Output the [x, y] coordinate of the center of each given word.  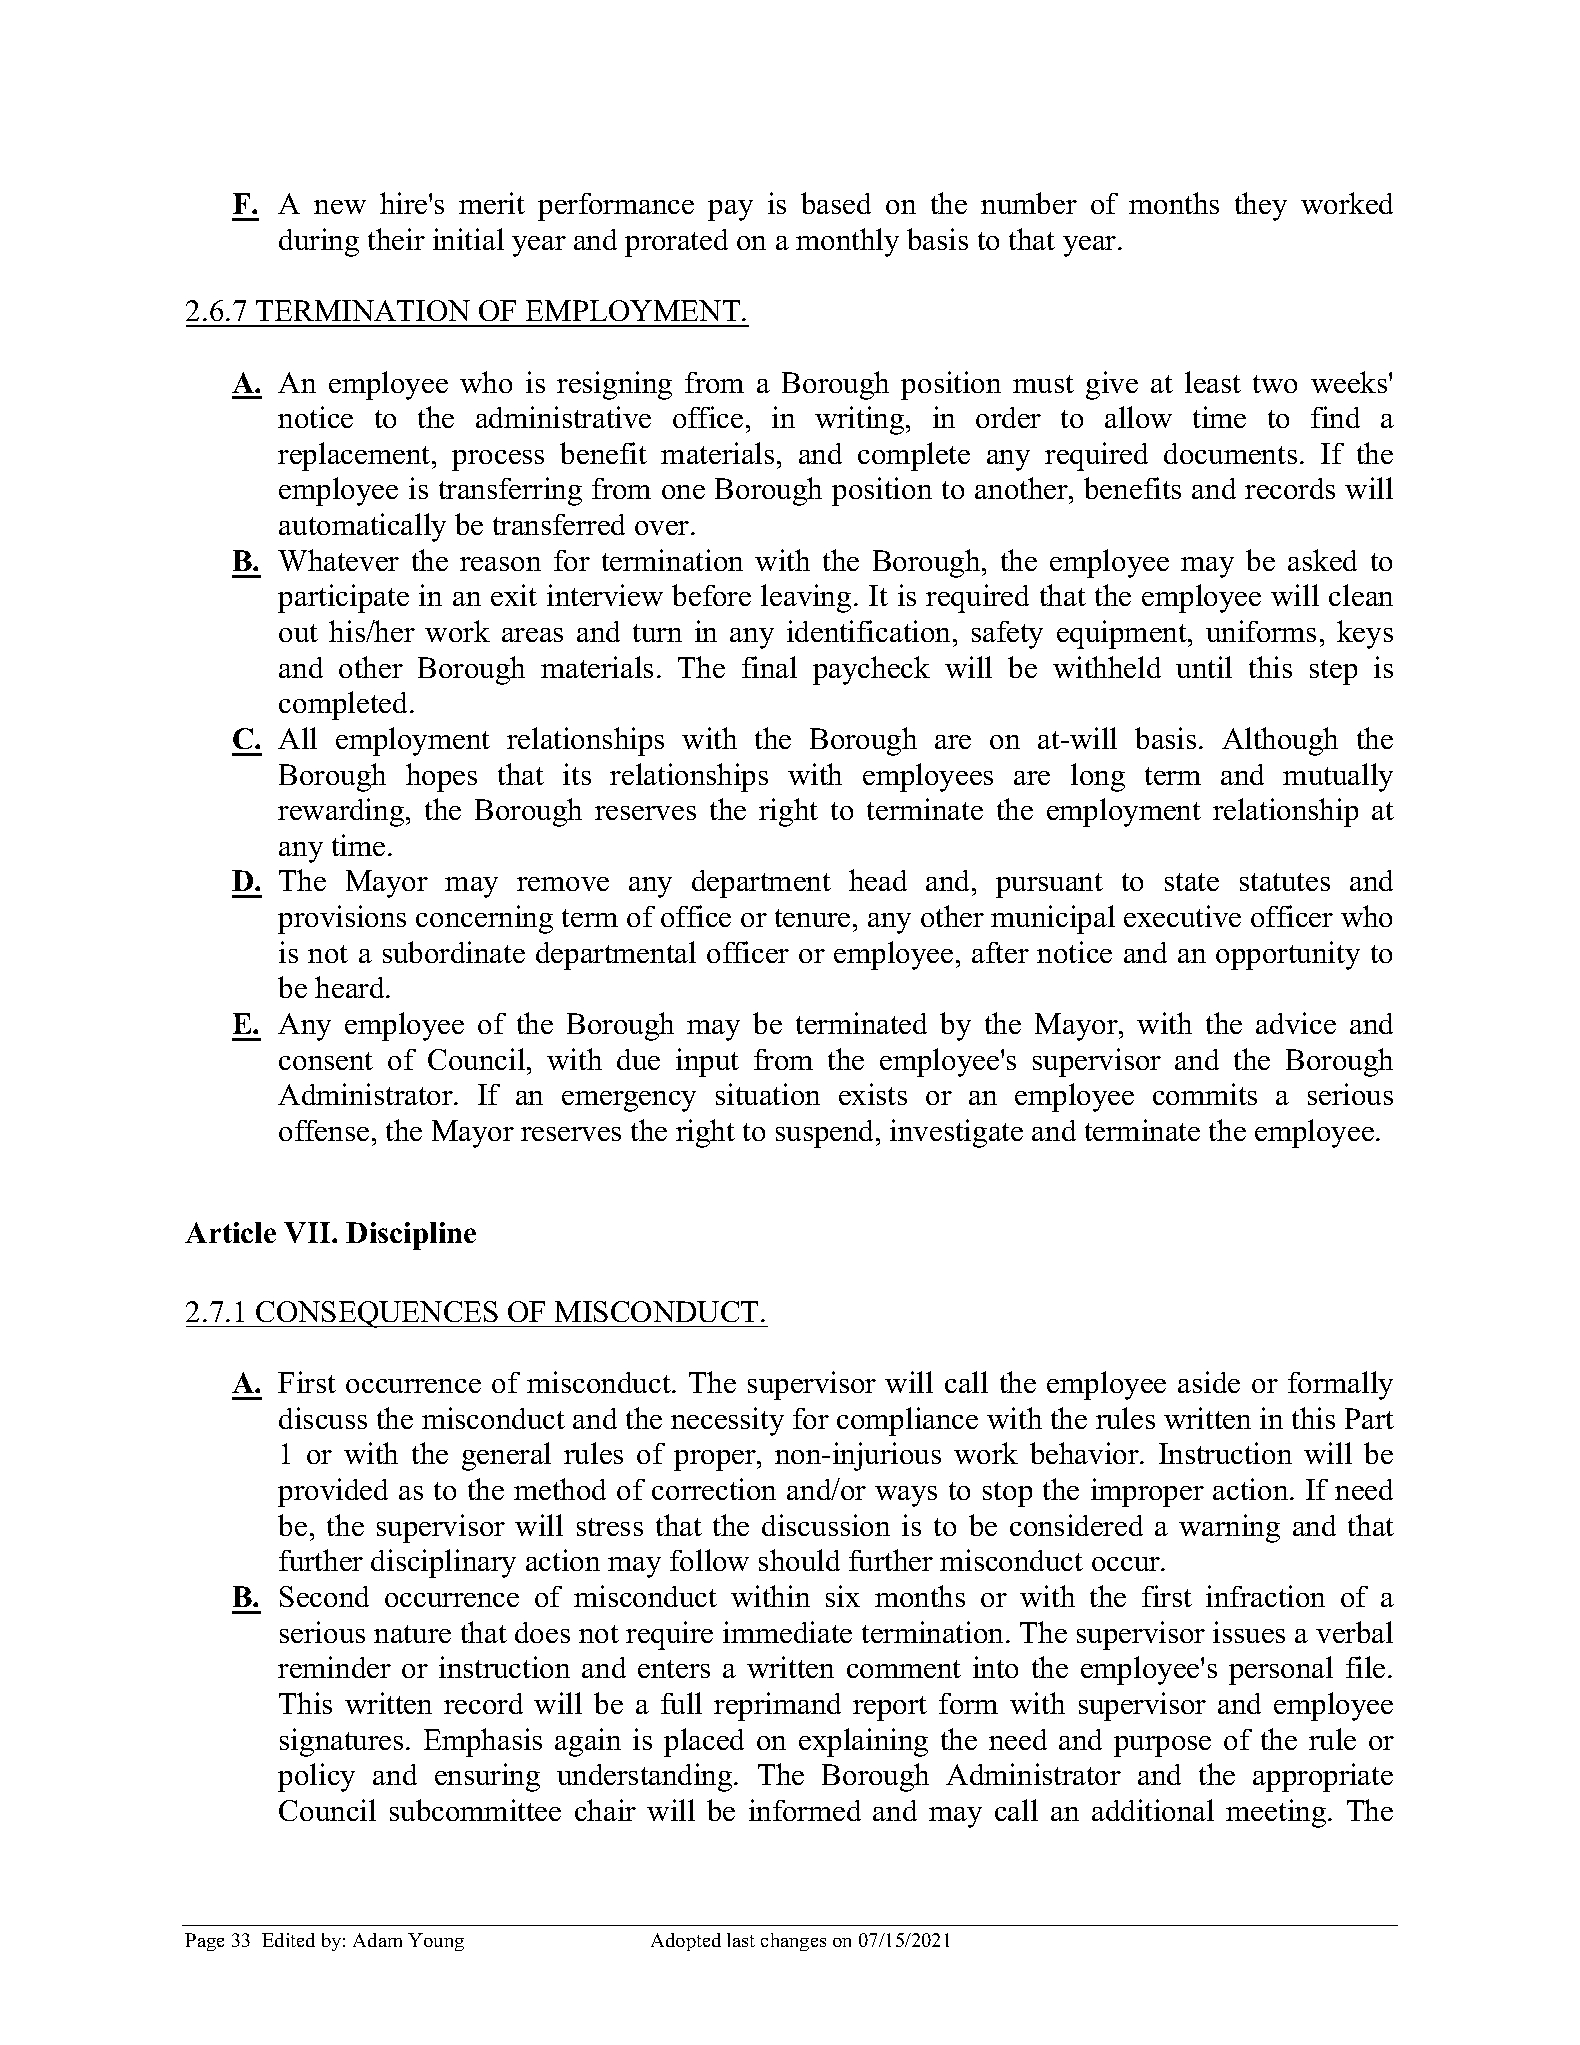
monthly [847, 242]
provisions [342, 919]
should [799, 1560]
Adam [377, 1940]
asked [1322, 560]
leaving [806, 598]
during [319, 242]
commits [1205, 1094]
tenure [812, 918]
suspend [826, 1134]
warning [1229, 1528]
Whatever [338, 560]
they [1261, 206]
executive [1182, 916]
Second [324, 1596]
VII [308, 1232]
